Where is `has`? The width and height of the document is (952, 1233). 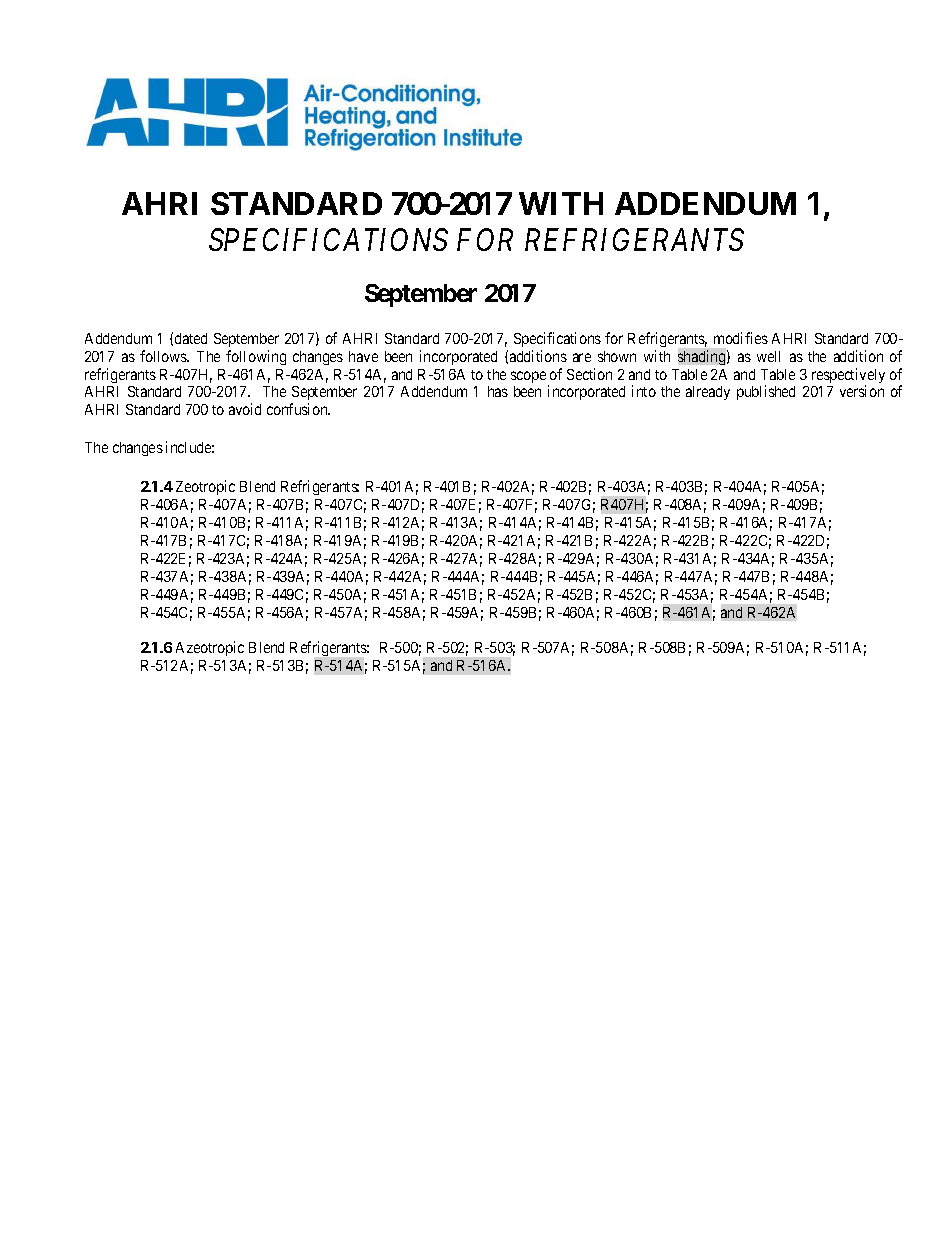 has is located at coordinates (498, 391).
